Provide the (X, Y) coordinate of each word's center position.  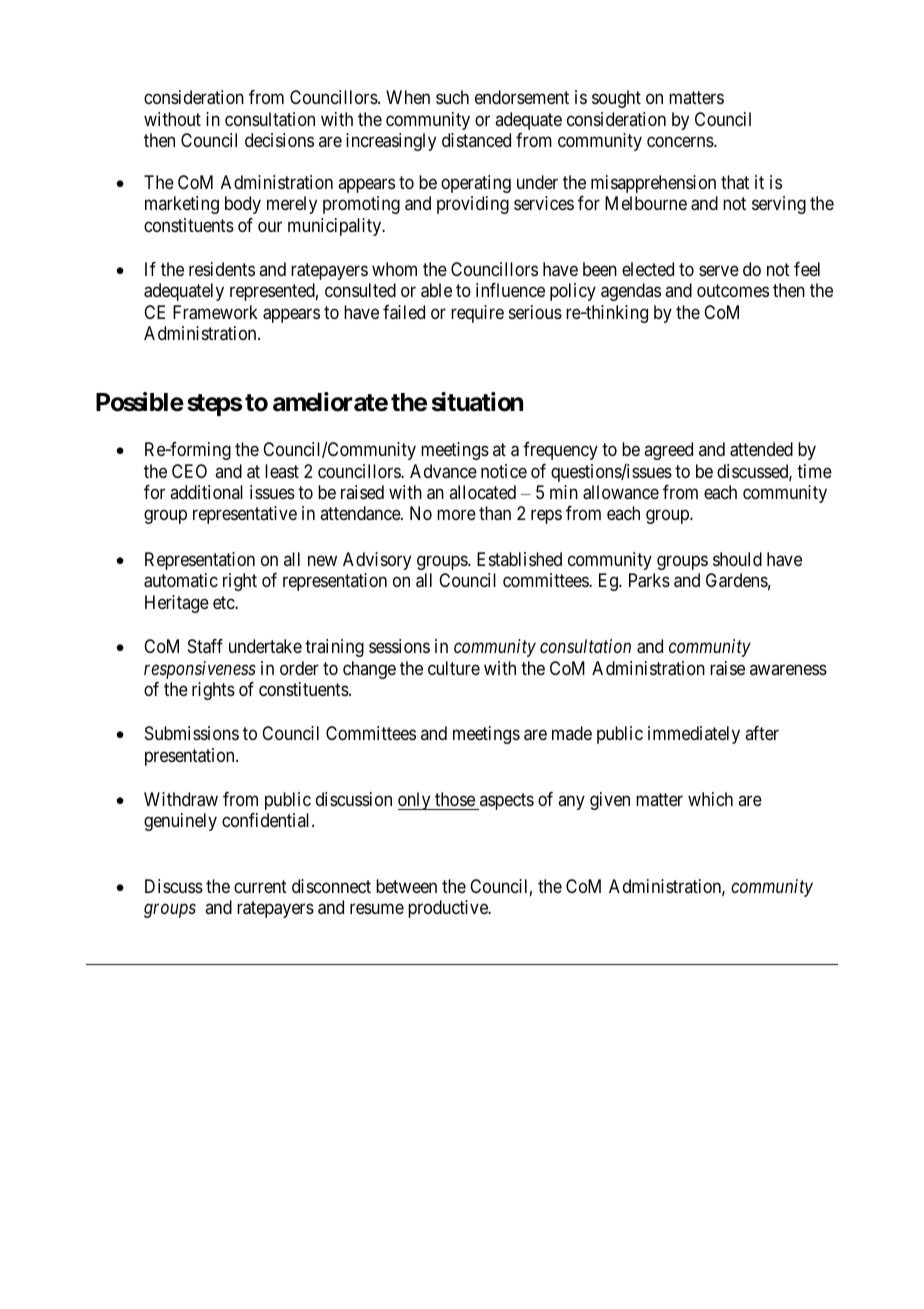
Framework (215, 312)
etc (224, 602)
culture (454, 668)
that (735, 182)
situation (477, 402)
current (260, 886)
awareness (788, 669)
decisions (279, 140)
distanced (476, 140)
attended (761, 449)
